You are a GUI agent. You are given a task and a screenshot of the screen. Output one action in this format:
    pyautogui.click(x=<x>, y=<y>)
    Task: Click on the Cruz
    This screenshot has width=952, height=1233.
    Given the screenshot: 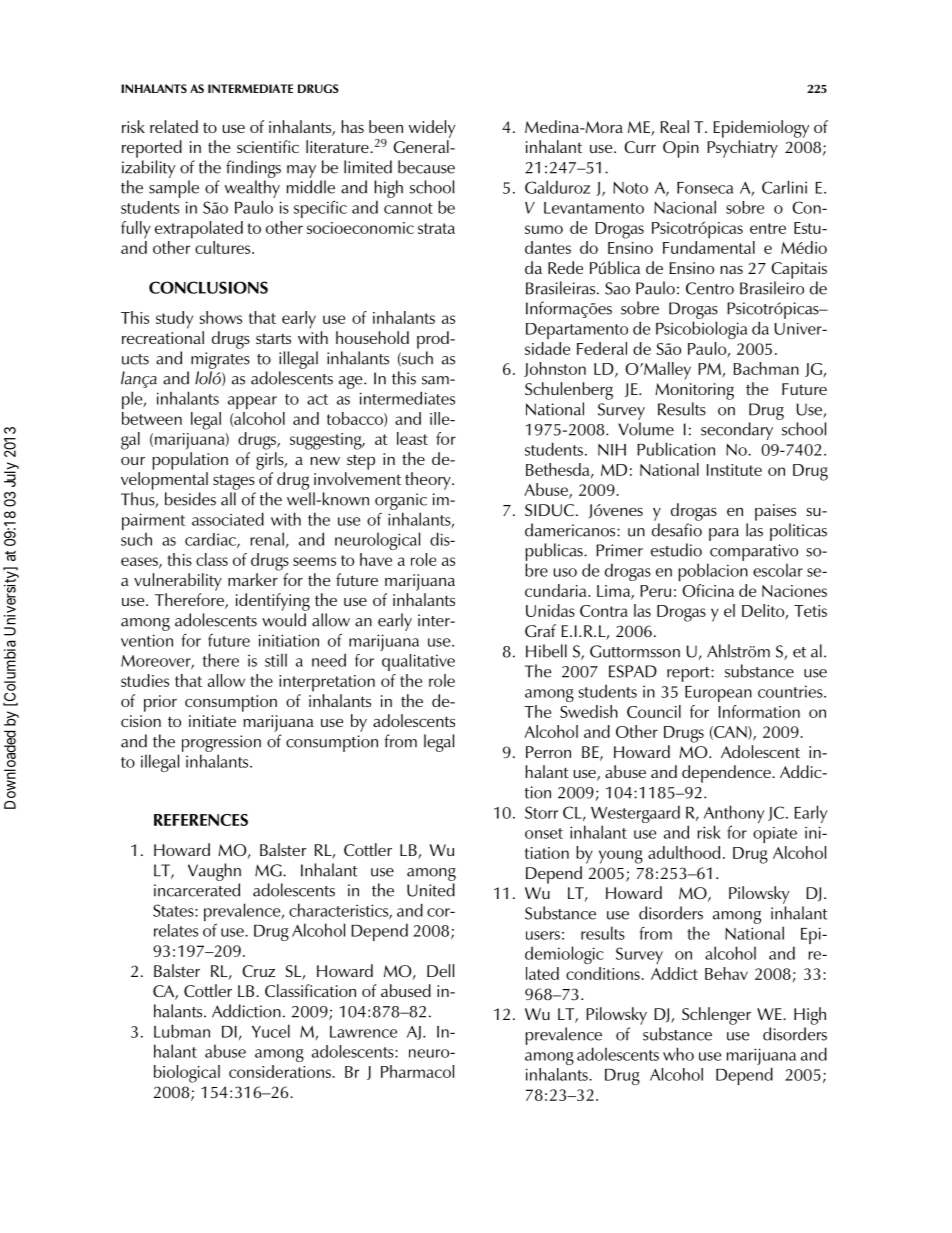 What is the action you would take?
    pyautogui.click(x=258, y=971)
